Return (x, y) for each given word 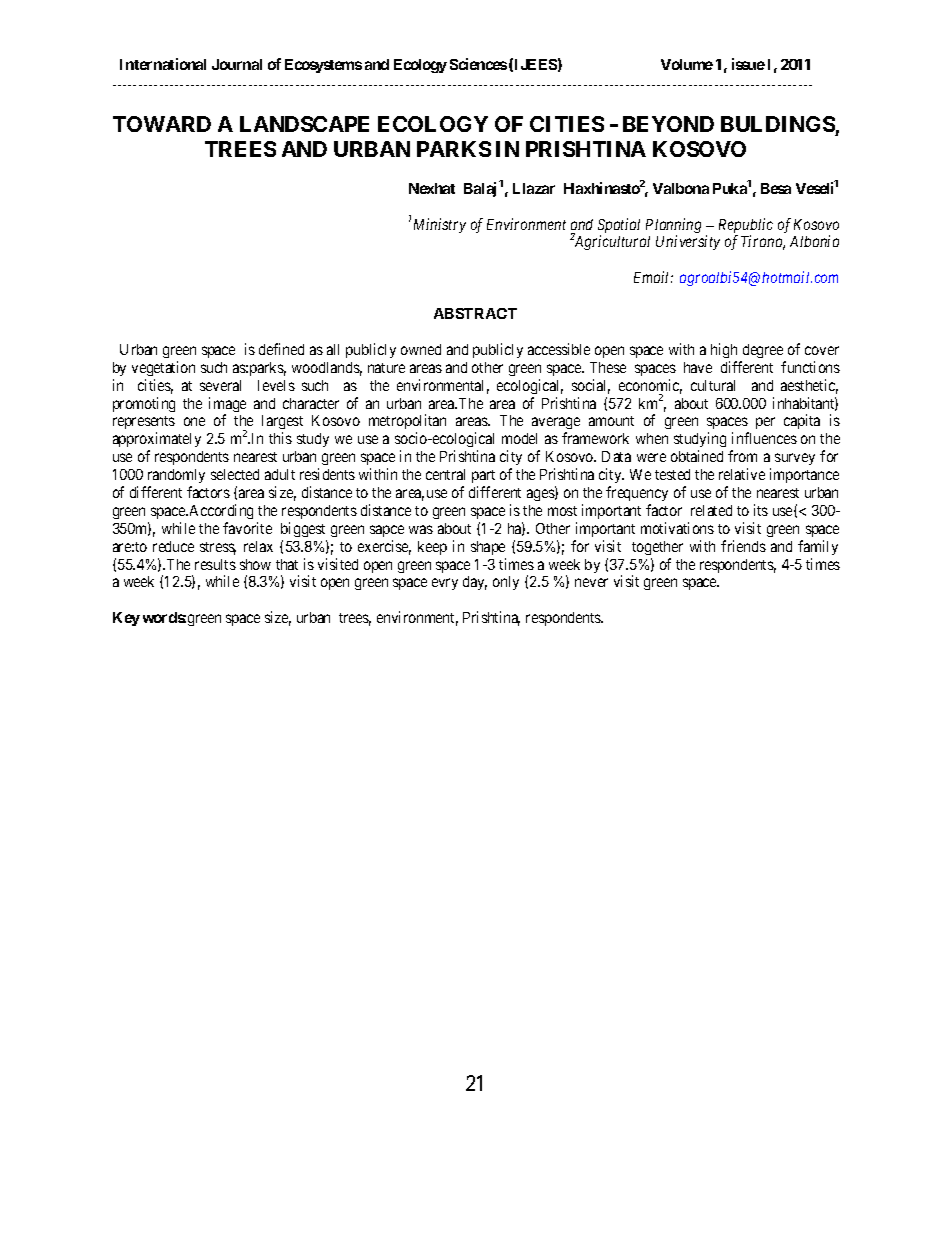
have (698, 367)
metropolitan (407, 423)
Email (653, 277)
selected (235, 474)
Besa (776, 188)
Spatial (619, 227)
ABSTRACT (475, 313)
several (220, 385)
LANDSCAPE (304, 124)
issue (748, 64)
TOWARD (162, 124)
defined (281, 349)
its (761, 510)
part (483, 476)
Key (126, 619)
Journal (237, 64)
